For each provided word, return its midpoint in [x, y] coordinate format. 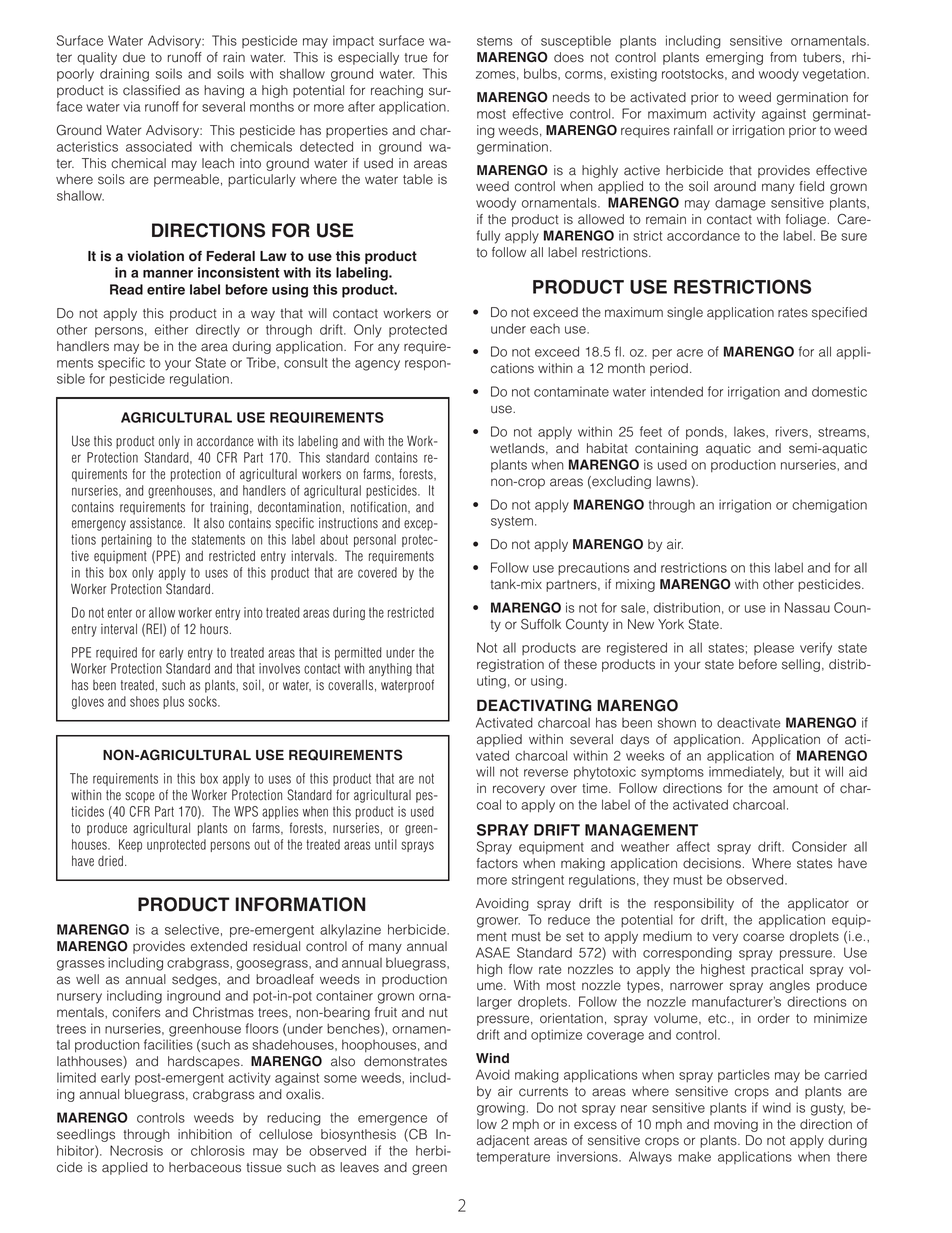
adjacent [503, 1141]
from [783, 57]
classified [151, 90]
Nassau [807, 607]
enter [119, 613]
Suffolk [541, 624]
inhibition [205, 1134]
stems [495, 41]
